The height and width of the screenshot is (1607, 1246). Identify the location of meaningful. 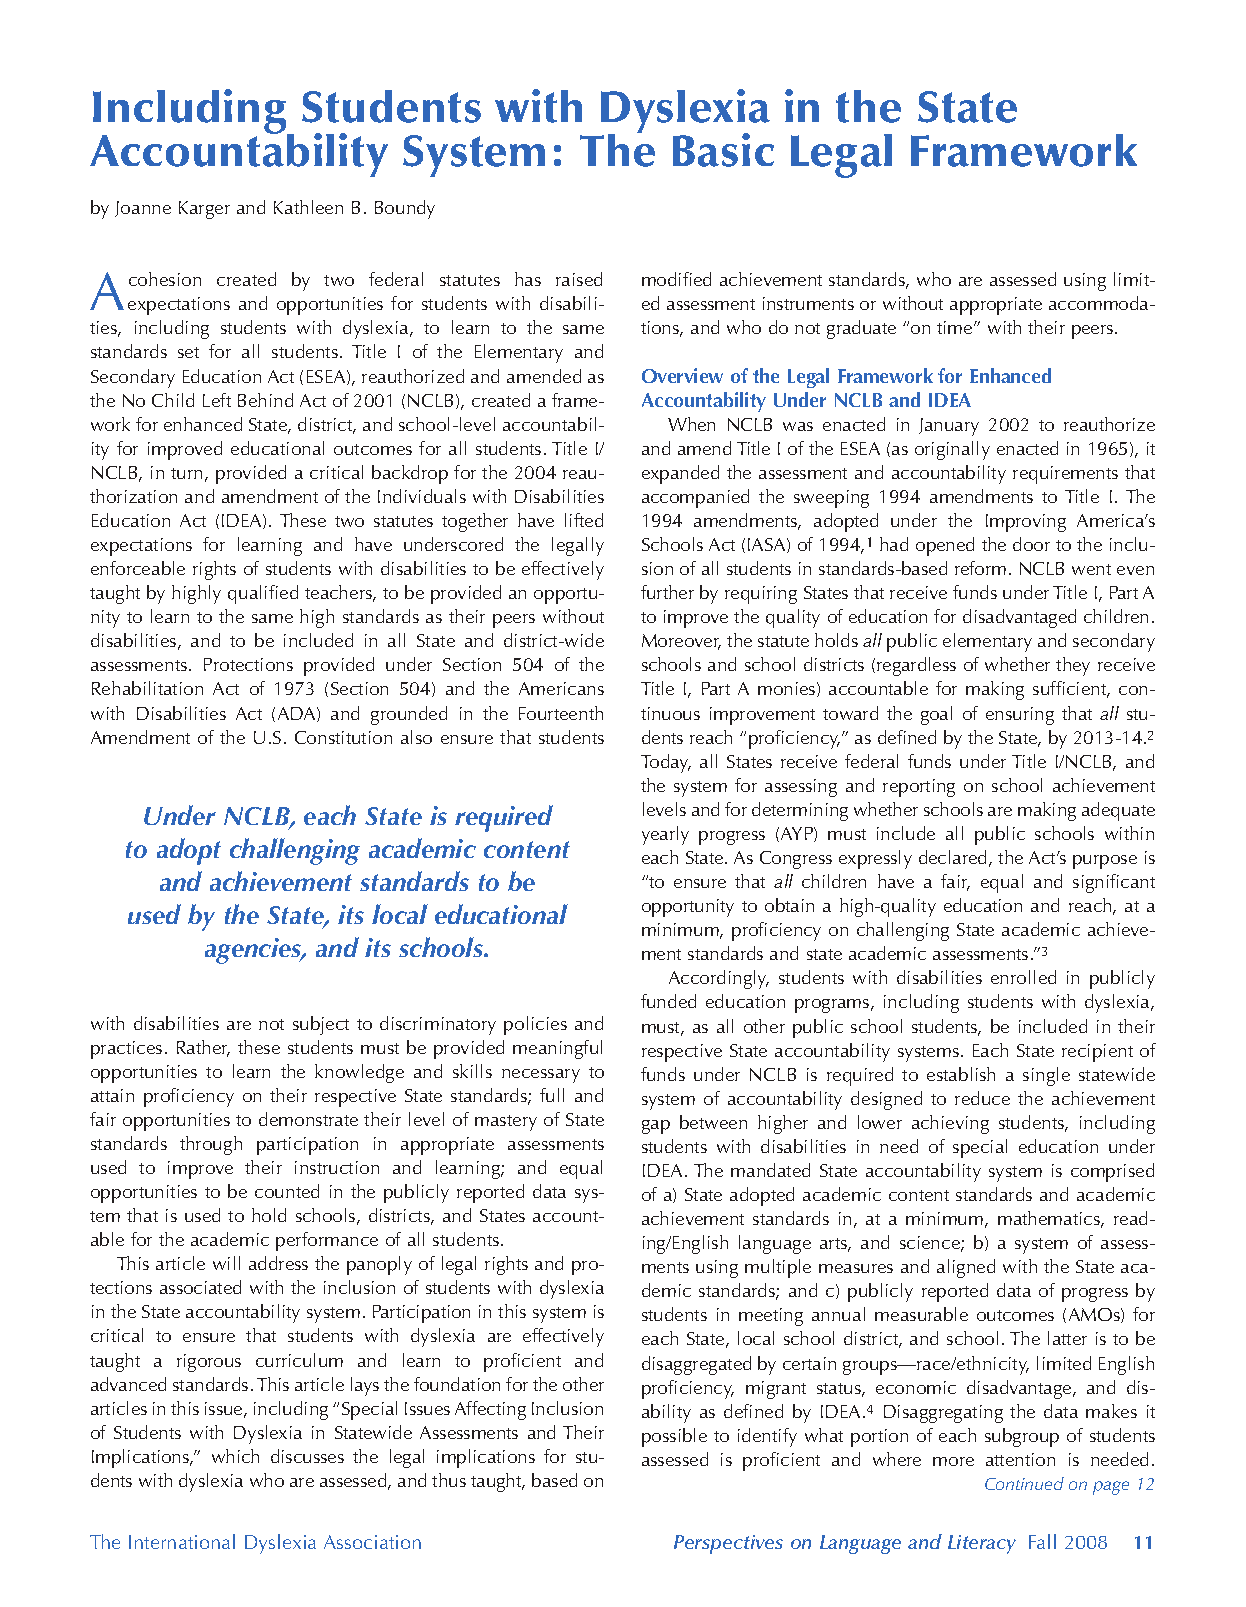
(557, 1049).
